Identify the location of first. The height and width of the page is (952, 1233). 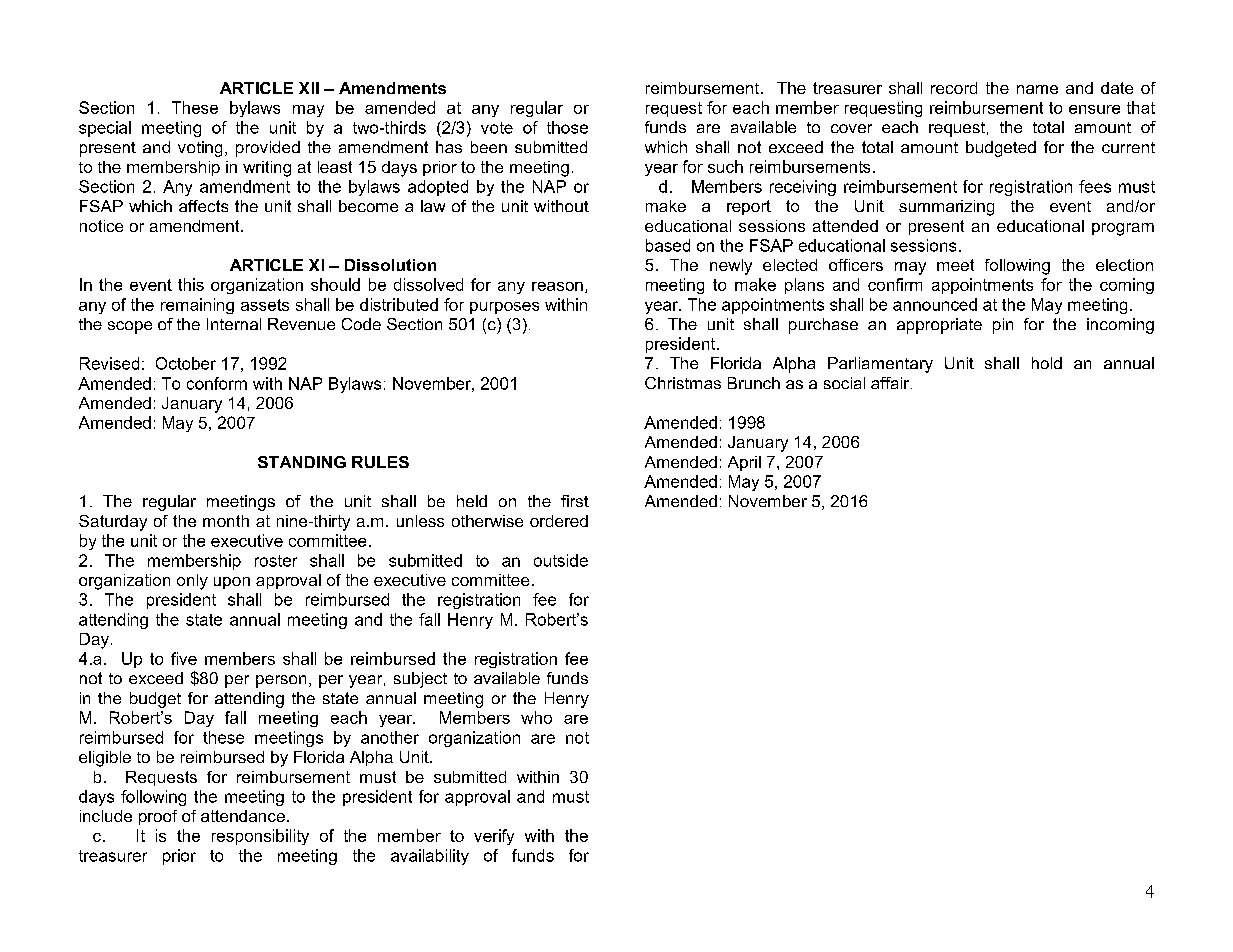
(575, 501).
